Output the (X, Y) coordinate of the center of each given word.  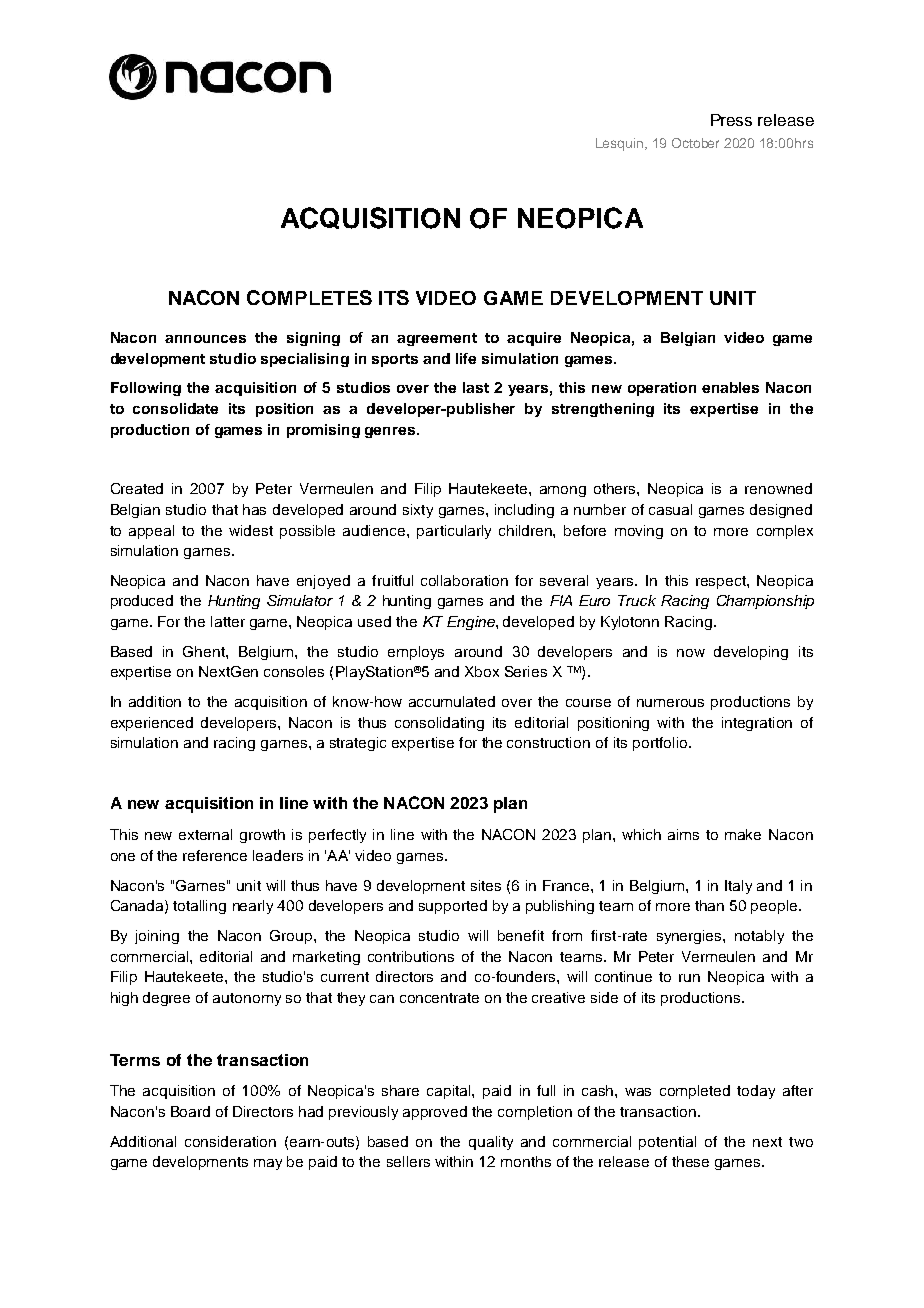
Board (190, 1111)
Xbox (482, 671)
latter (228, 621)
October (695, 143)
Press (731, 120)
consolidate (175, 408)
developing (751, 653)
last (476, 387)
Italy (738, 887)
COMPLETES (309, 297)
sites (486, 885)
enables (730, 387)
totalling (199, 907)
